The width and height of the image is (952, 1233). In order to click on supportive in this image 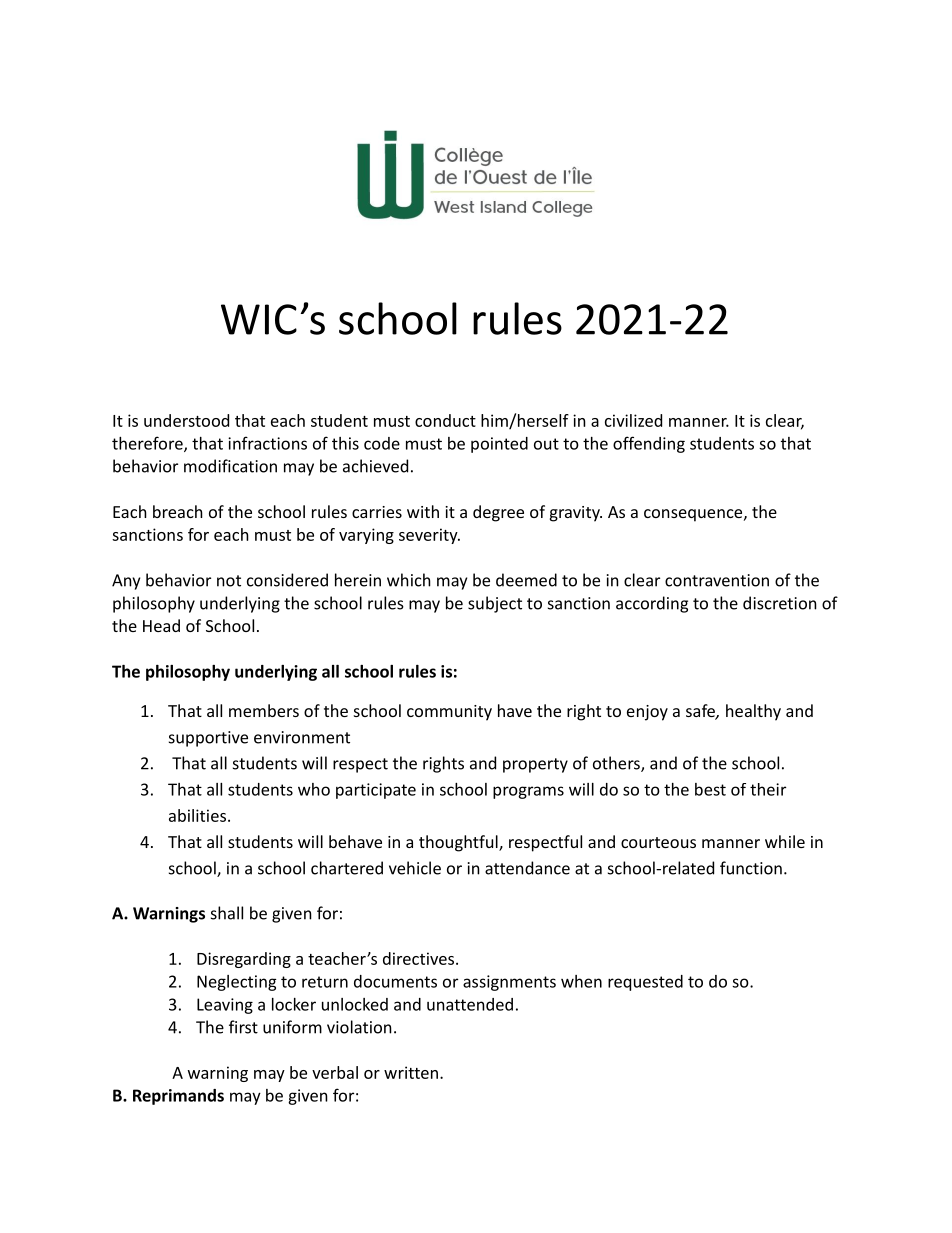, I will do `click(208, 739)`.
